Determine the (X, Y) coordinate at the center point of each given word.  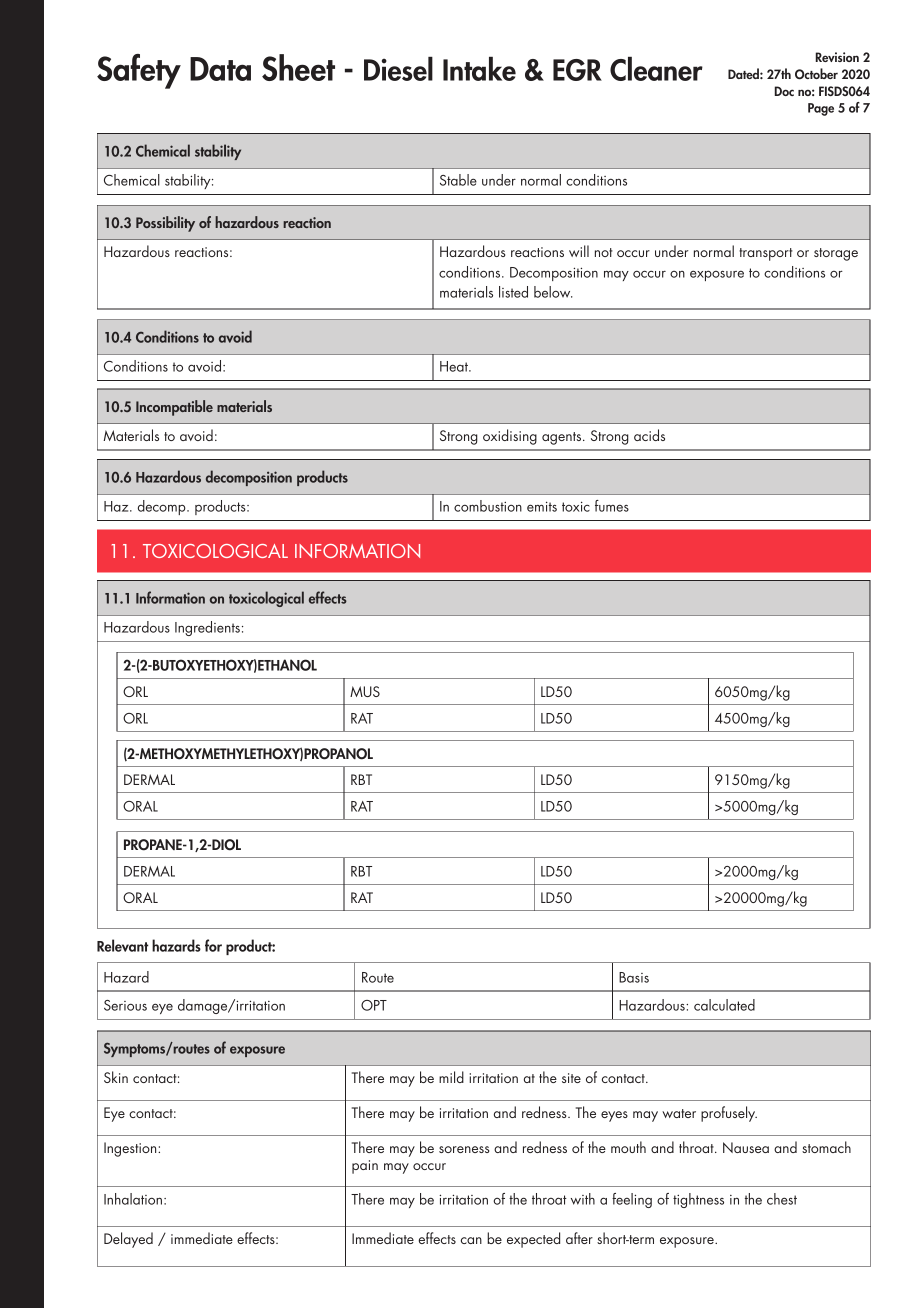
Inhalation (133, 1199)
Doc (784, 91)
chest (782, 1199)
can (471, 1240)
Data (220, 69)
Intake (479, 69)
